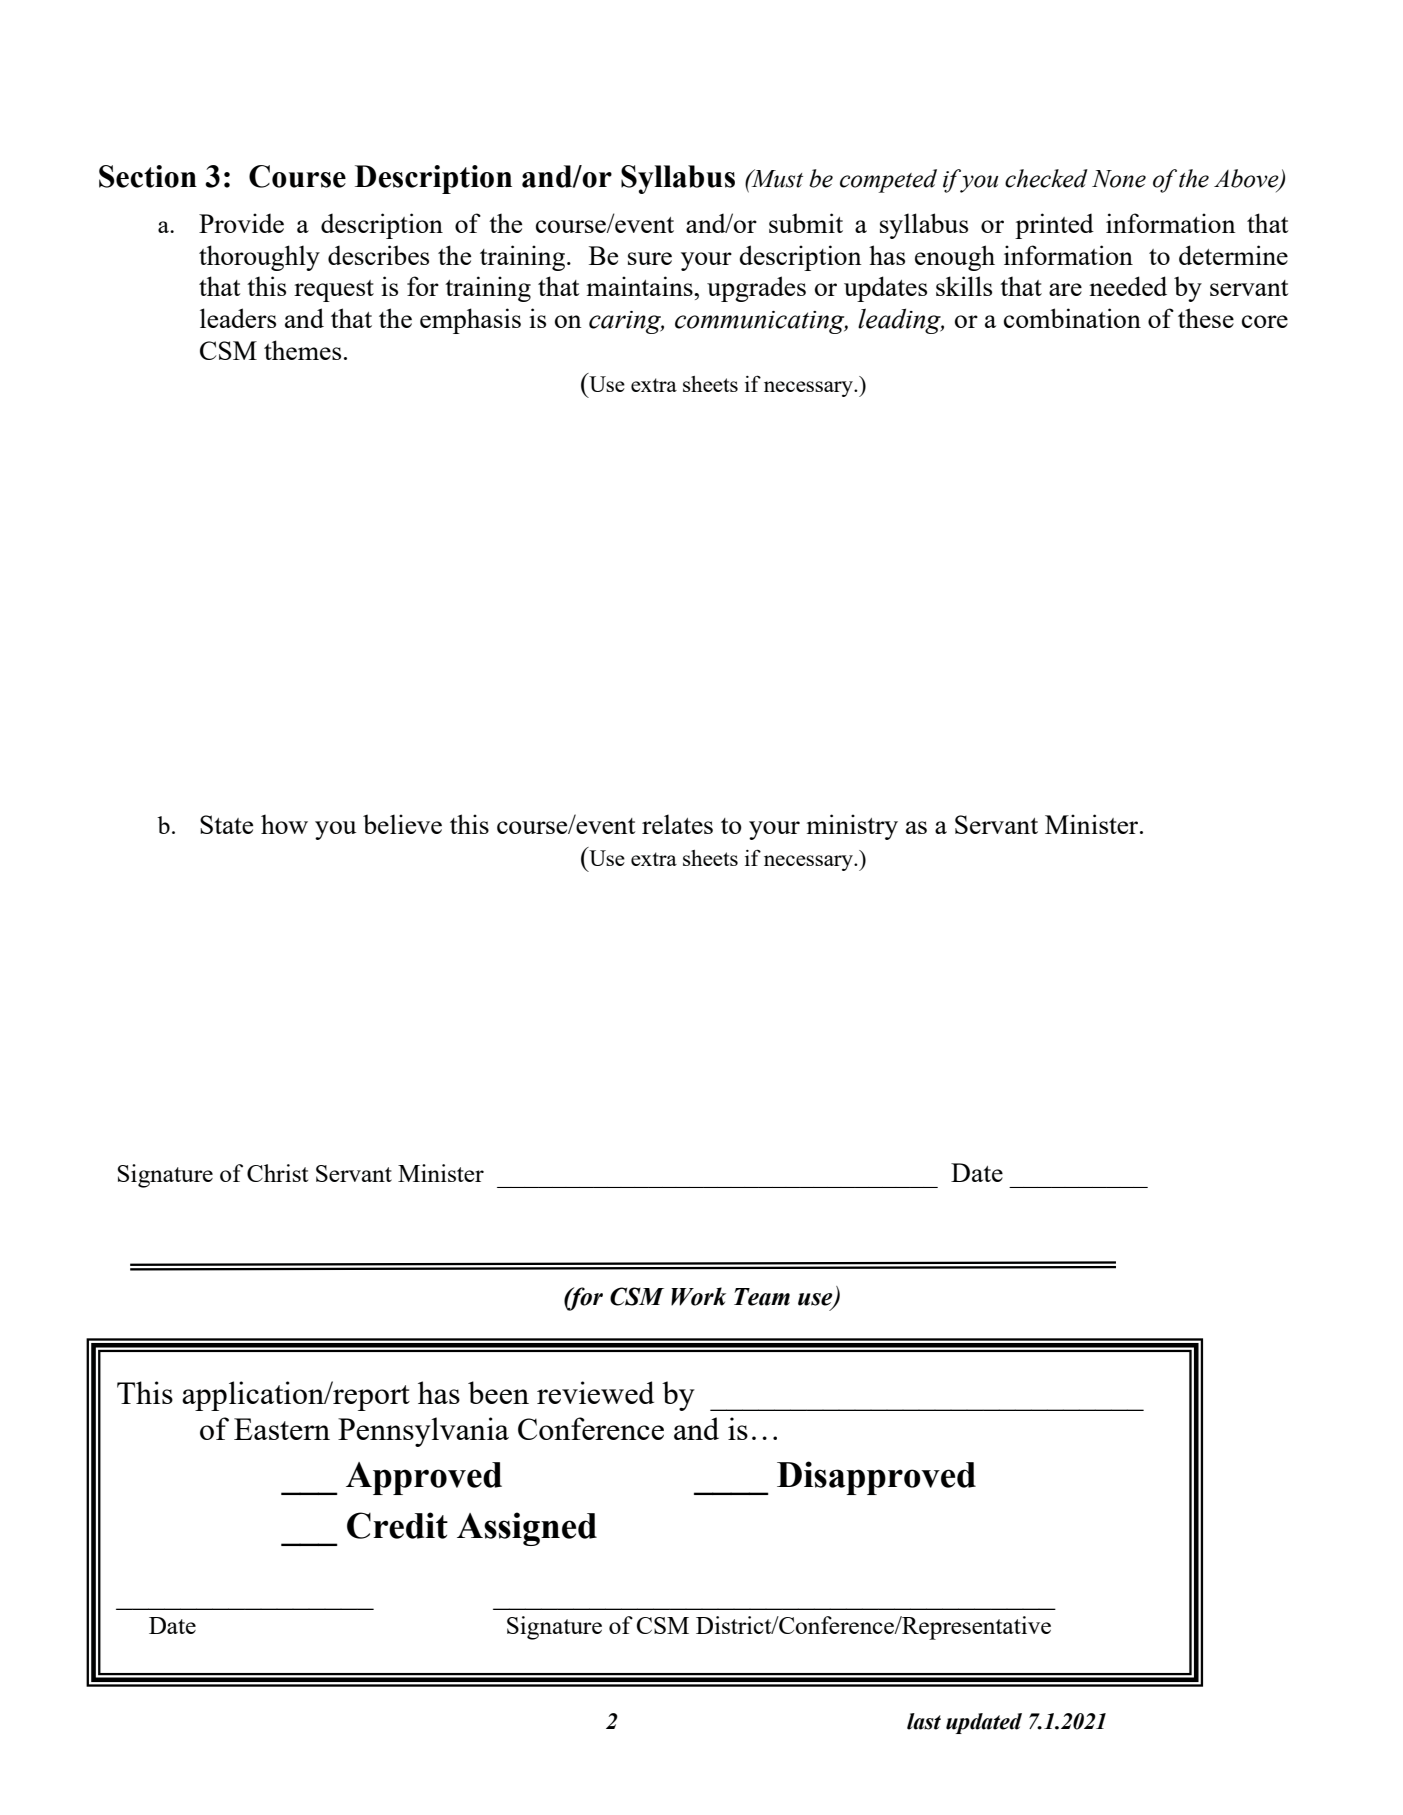 The width and height of the screenshot is (1403, 1815). I want to click on Team, so click(762, 1297).
